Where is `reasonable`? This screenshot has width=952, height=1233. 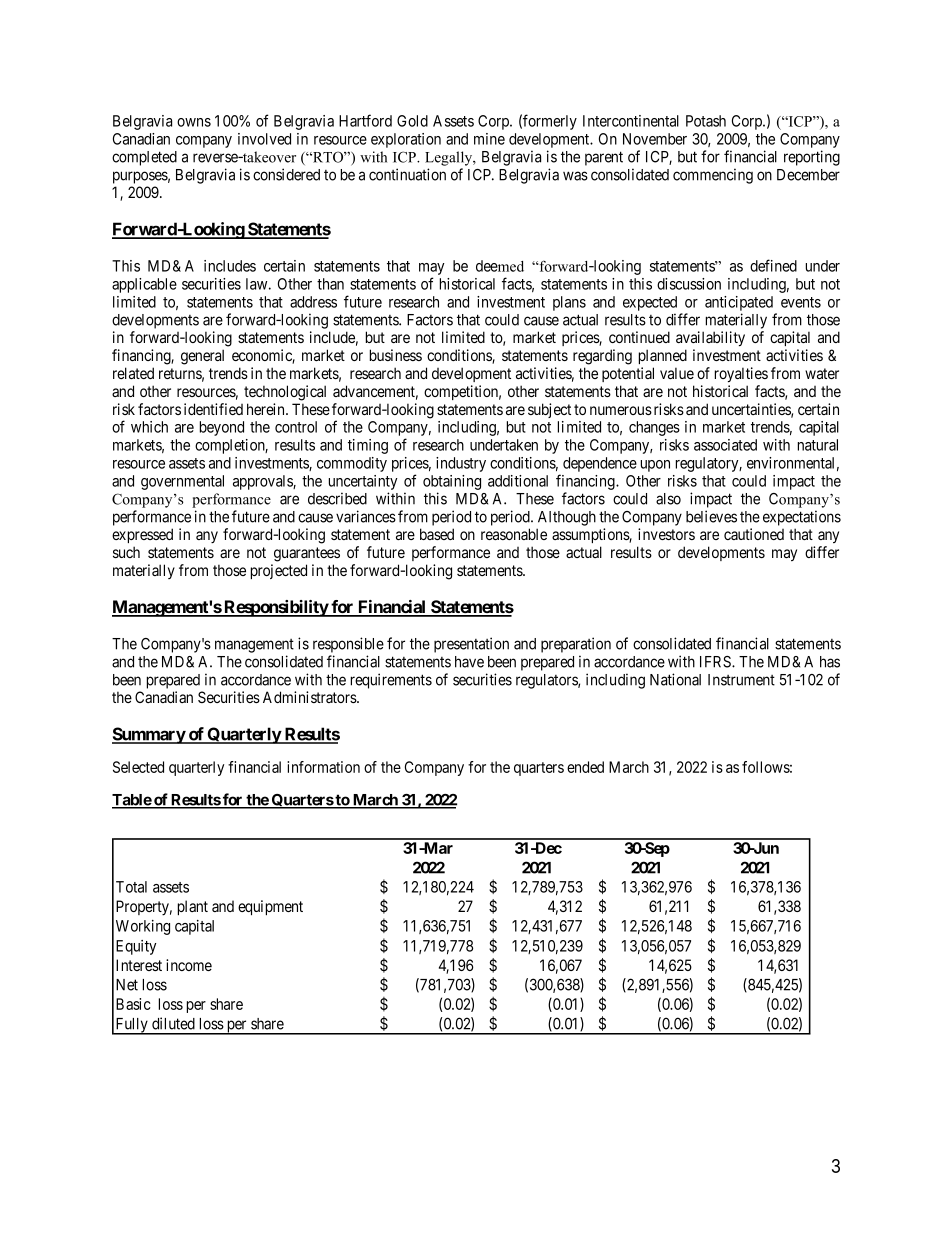
reasonable is located at coordinates (514, 534).
